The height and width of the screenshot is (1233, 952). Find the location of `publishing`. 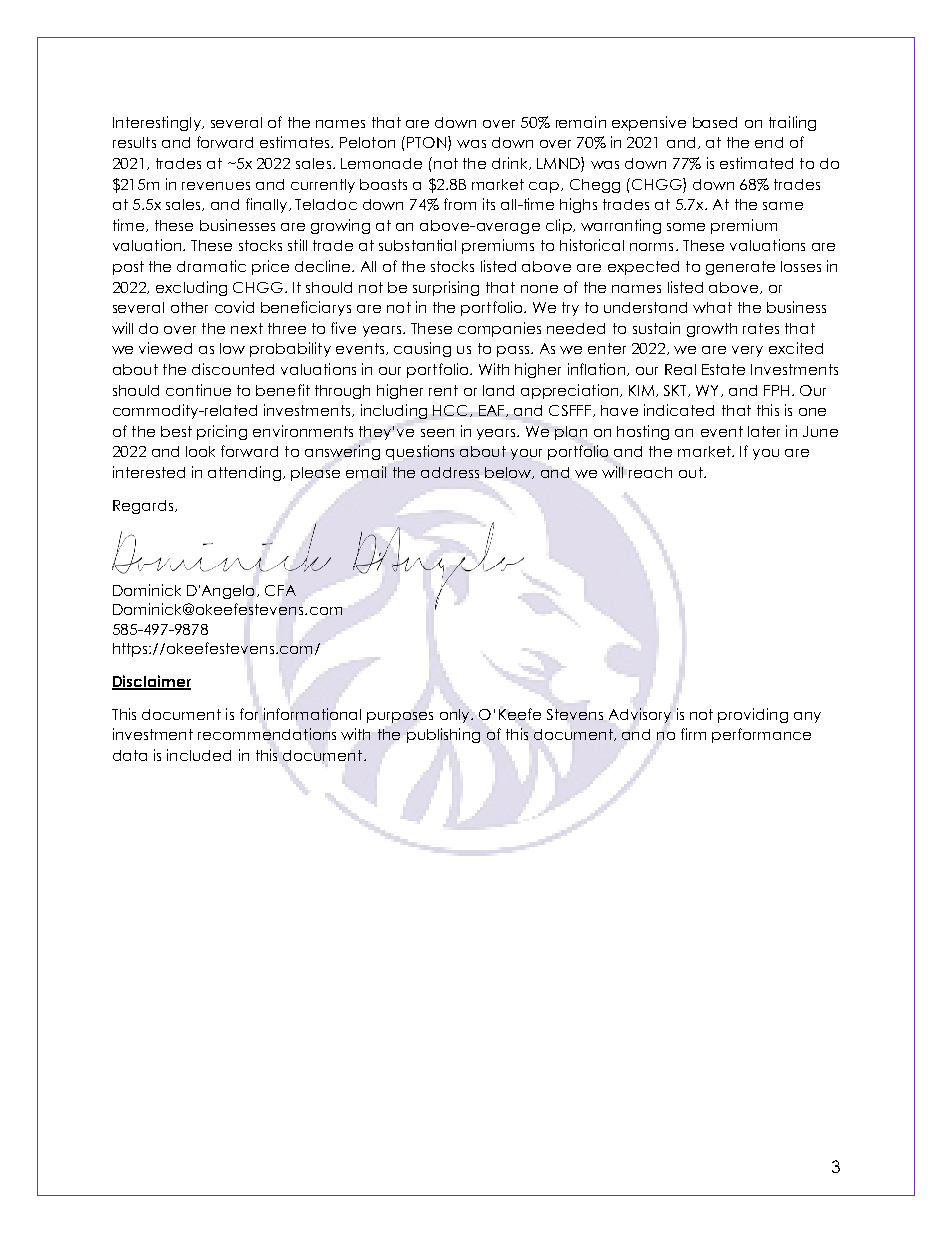

publishing is located at coordinates (443, 735).
